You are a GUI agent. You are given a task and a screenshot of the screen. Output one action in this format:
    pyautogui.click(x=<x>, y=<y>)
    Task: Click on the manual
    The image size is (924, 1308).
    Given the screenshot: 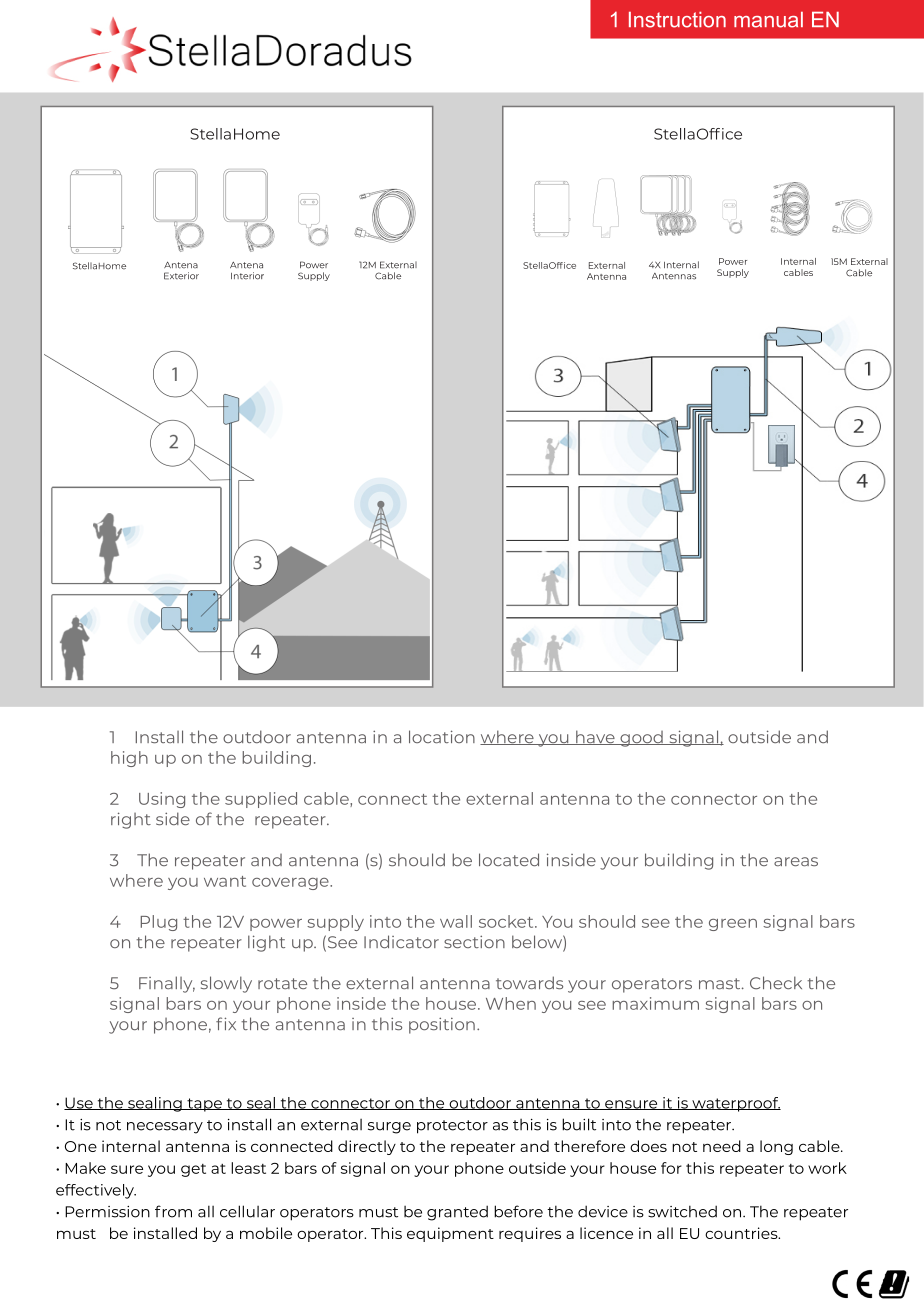 What is the action you would take?
    pyautogui.click(x=768, y=20)
